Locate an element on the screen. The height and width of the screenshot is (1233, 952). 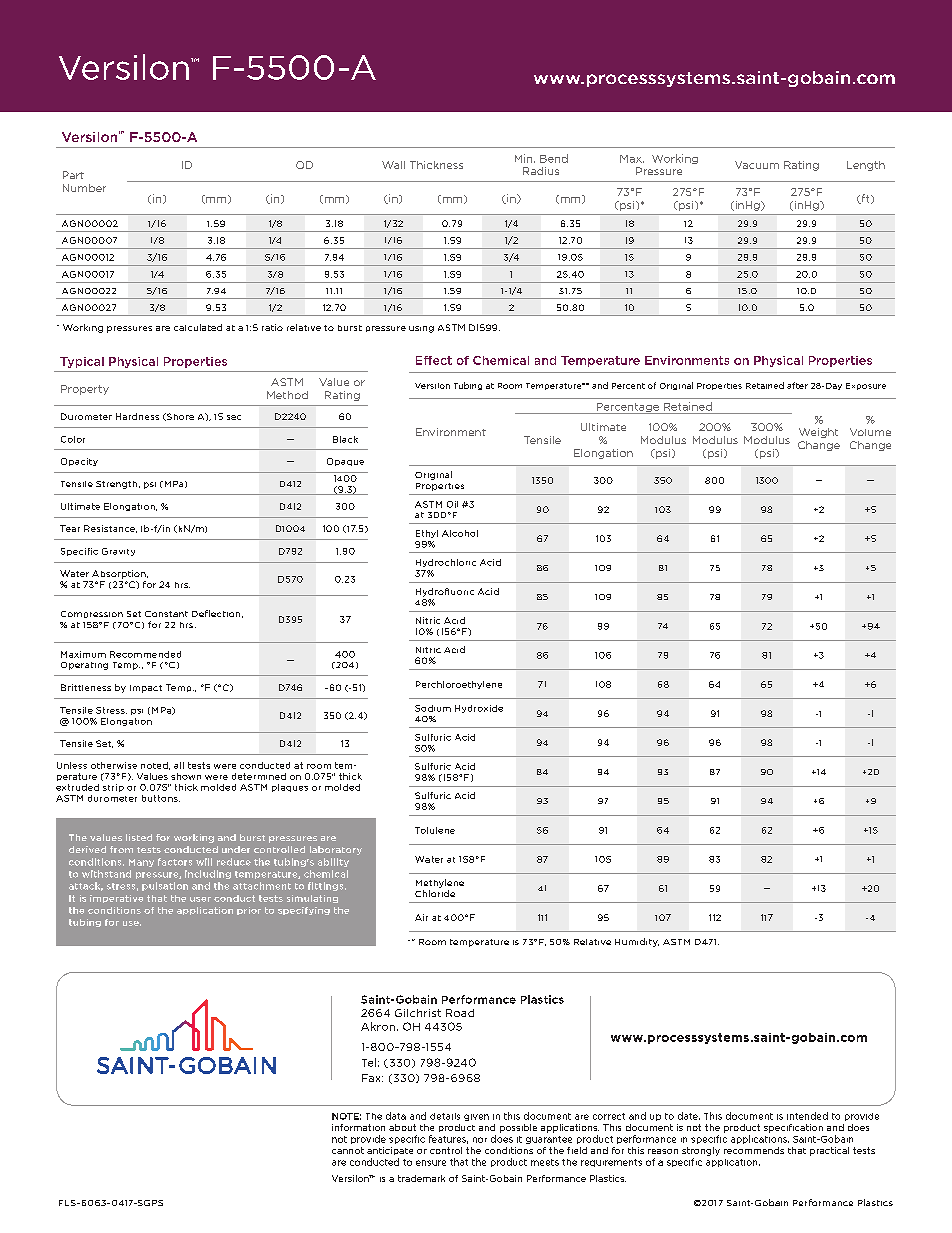
Gravity is located at coordinates (118, 552).
